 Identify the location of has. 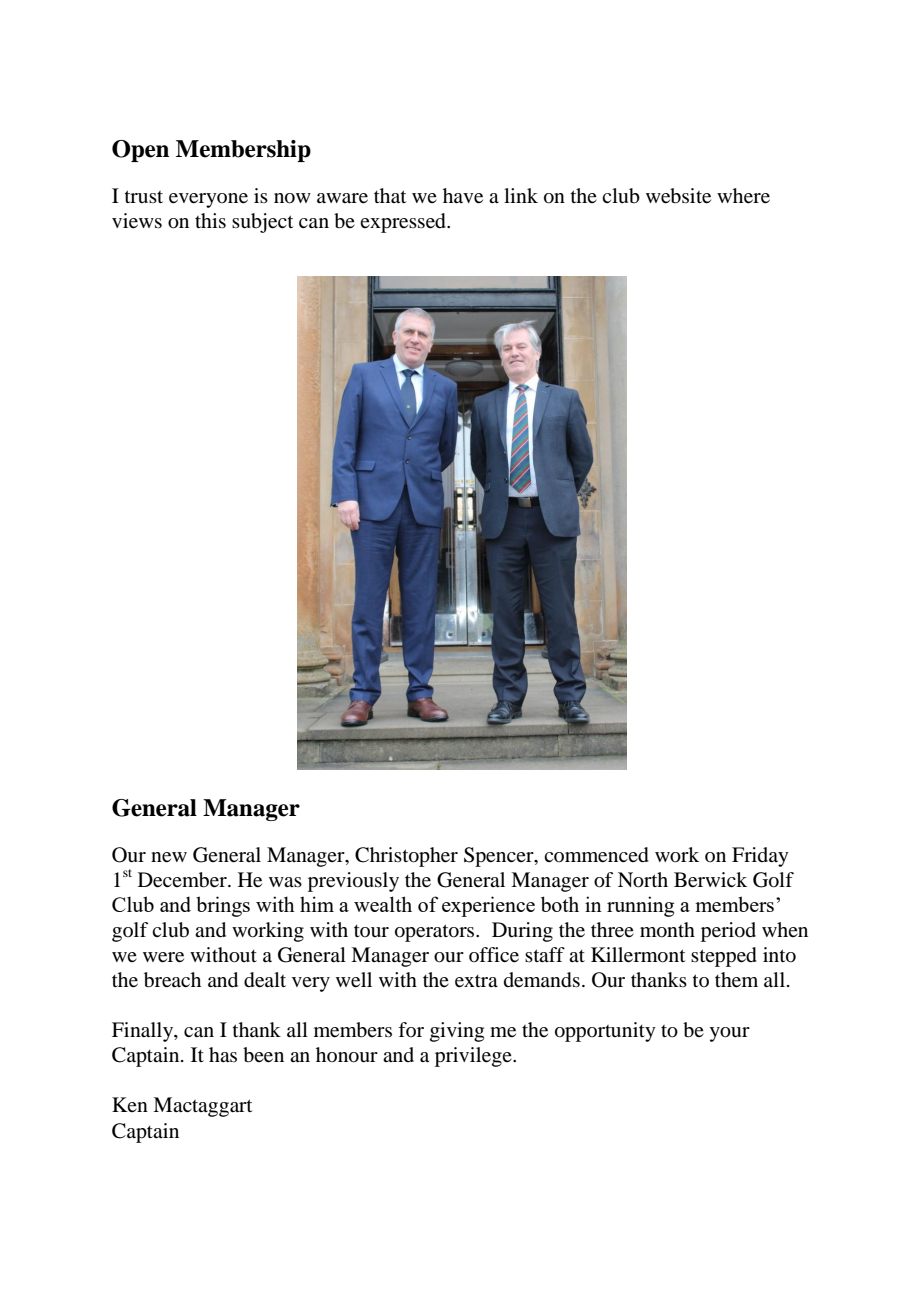
(223, 1054).
